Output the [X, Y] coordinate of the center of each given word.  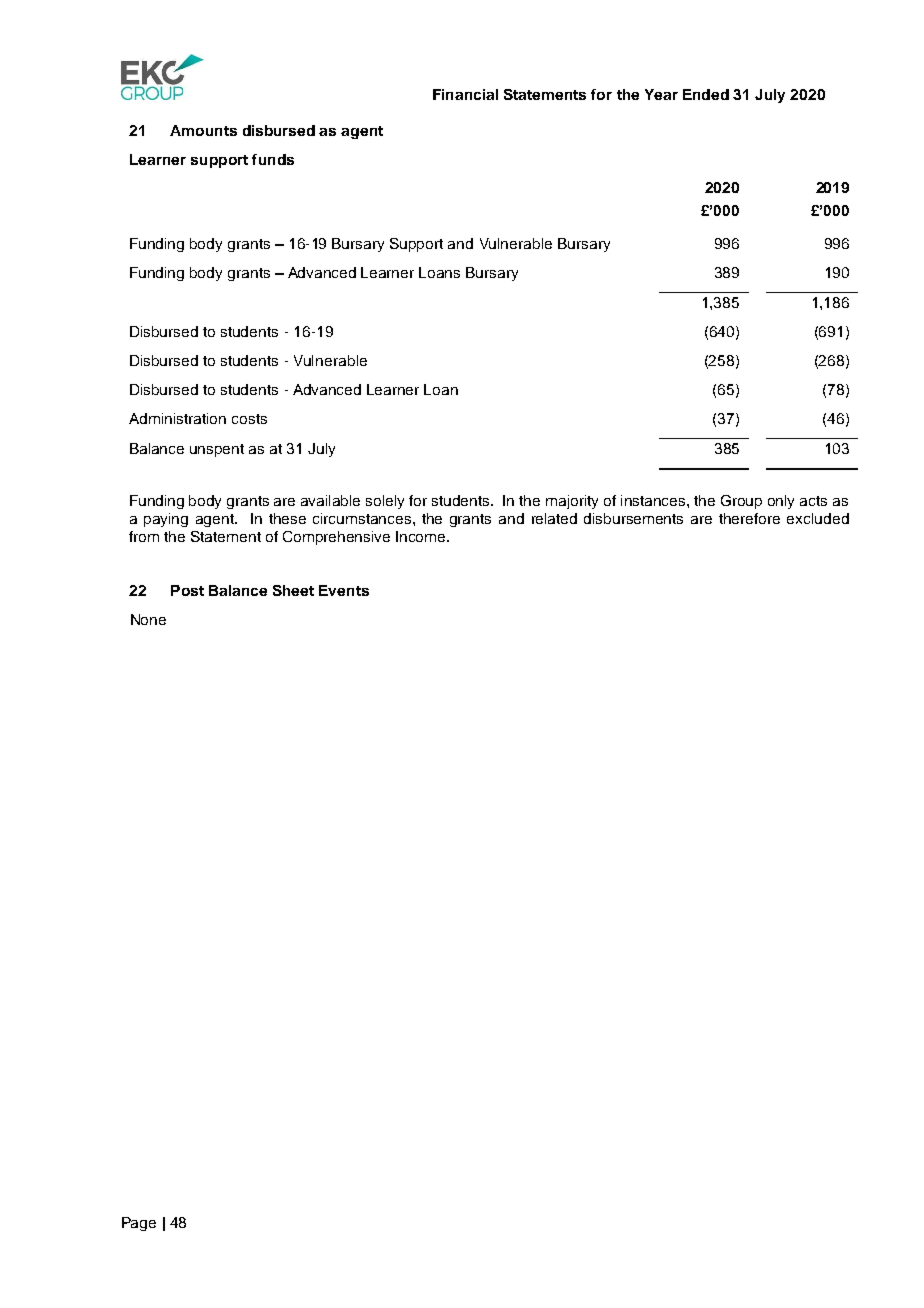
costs [249, 419]
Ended [706, 94]
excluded [818, 518]
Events [344, 590]
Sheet [293, 590]
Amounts [203, 130]
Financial [465, 94]
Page [139, 1224]
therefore [749, 518]
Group [741, 502]
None [148, 619]
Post [187, 590]
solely [385, 502]
